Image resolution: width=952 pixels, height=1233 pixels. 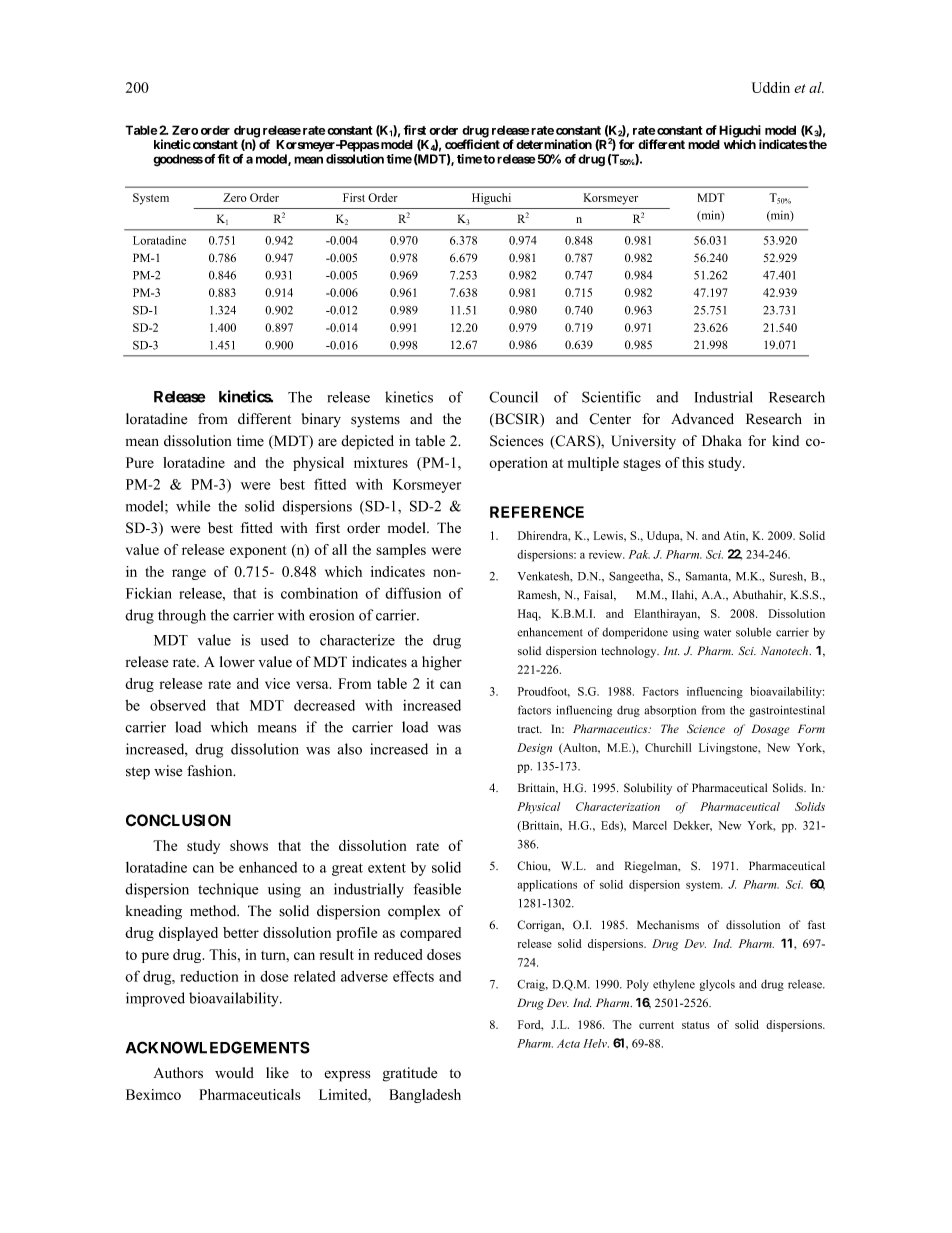 What do you see at coordinates (753, 632) in the page?
I see `soluble` at bounding box center [753, 632].
